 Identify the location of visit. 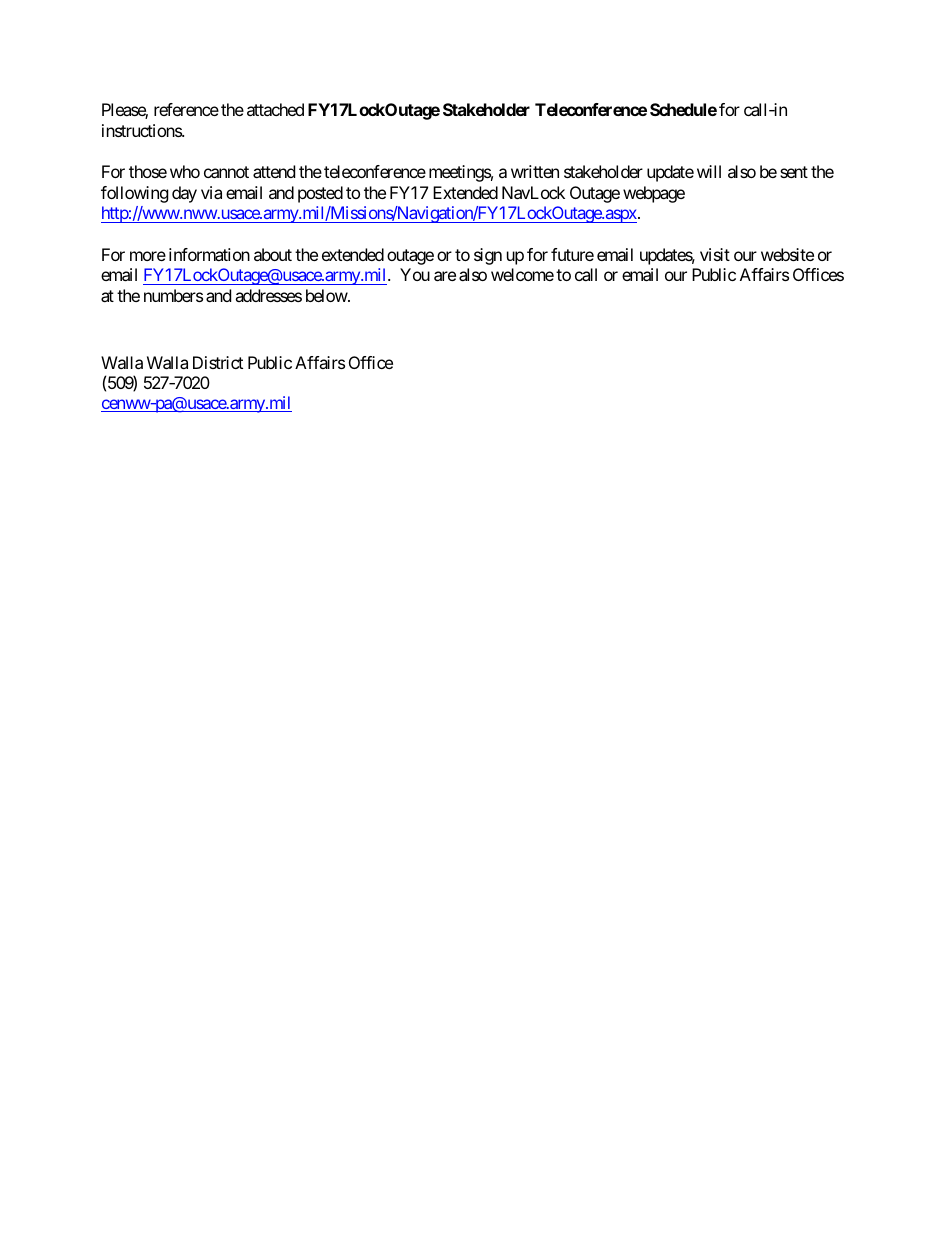
(715, 254).
